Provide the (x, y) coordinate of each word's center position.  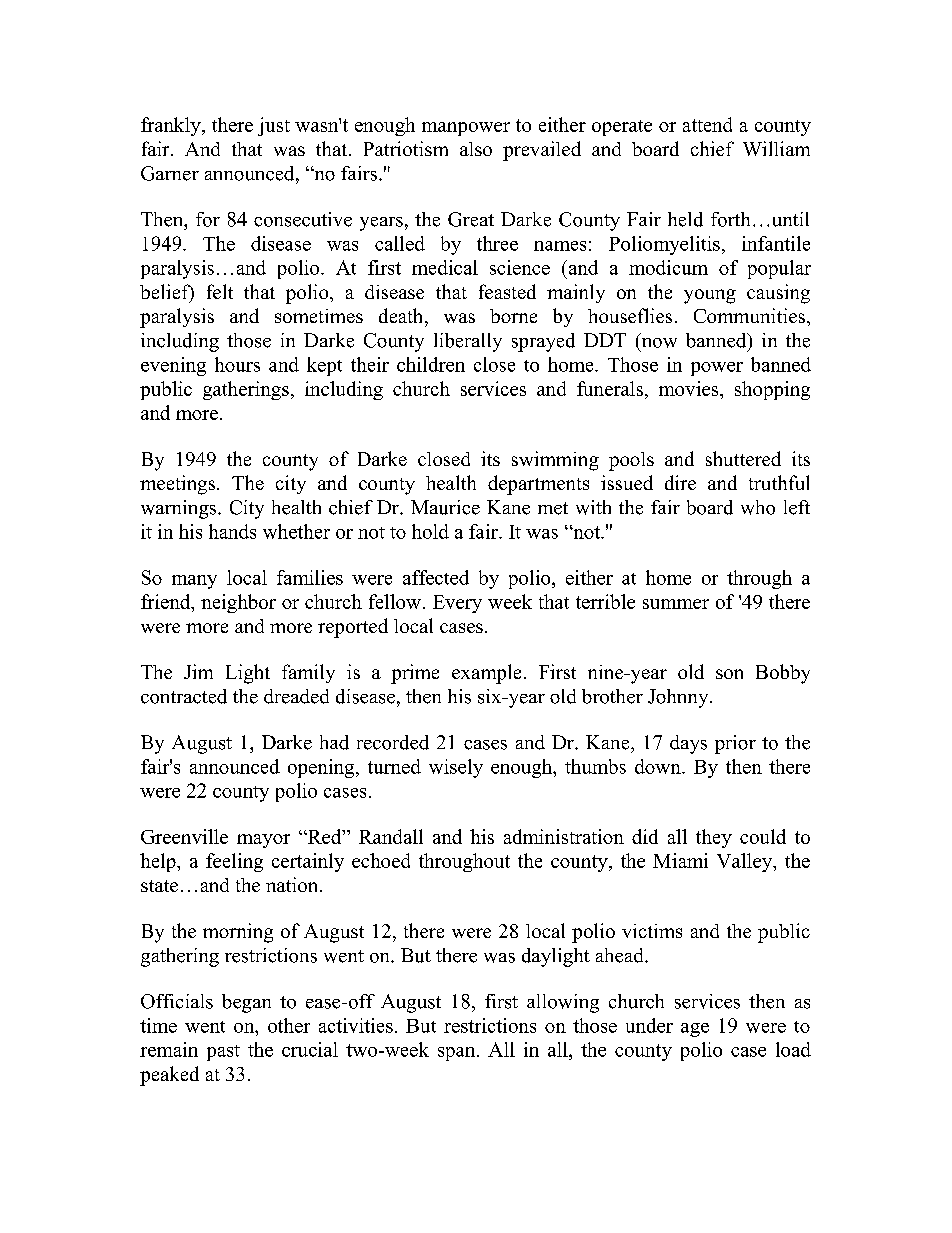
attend (707, 124)
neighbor (238, 603)
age (695, 1030)
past (223, 1053)
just (274, 126)
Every (457, 604)
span (458, 1054)
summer (676, 604)
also (476, 149)
